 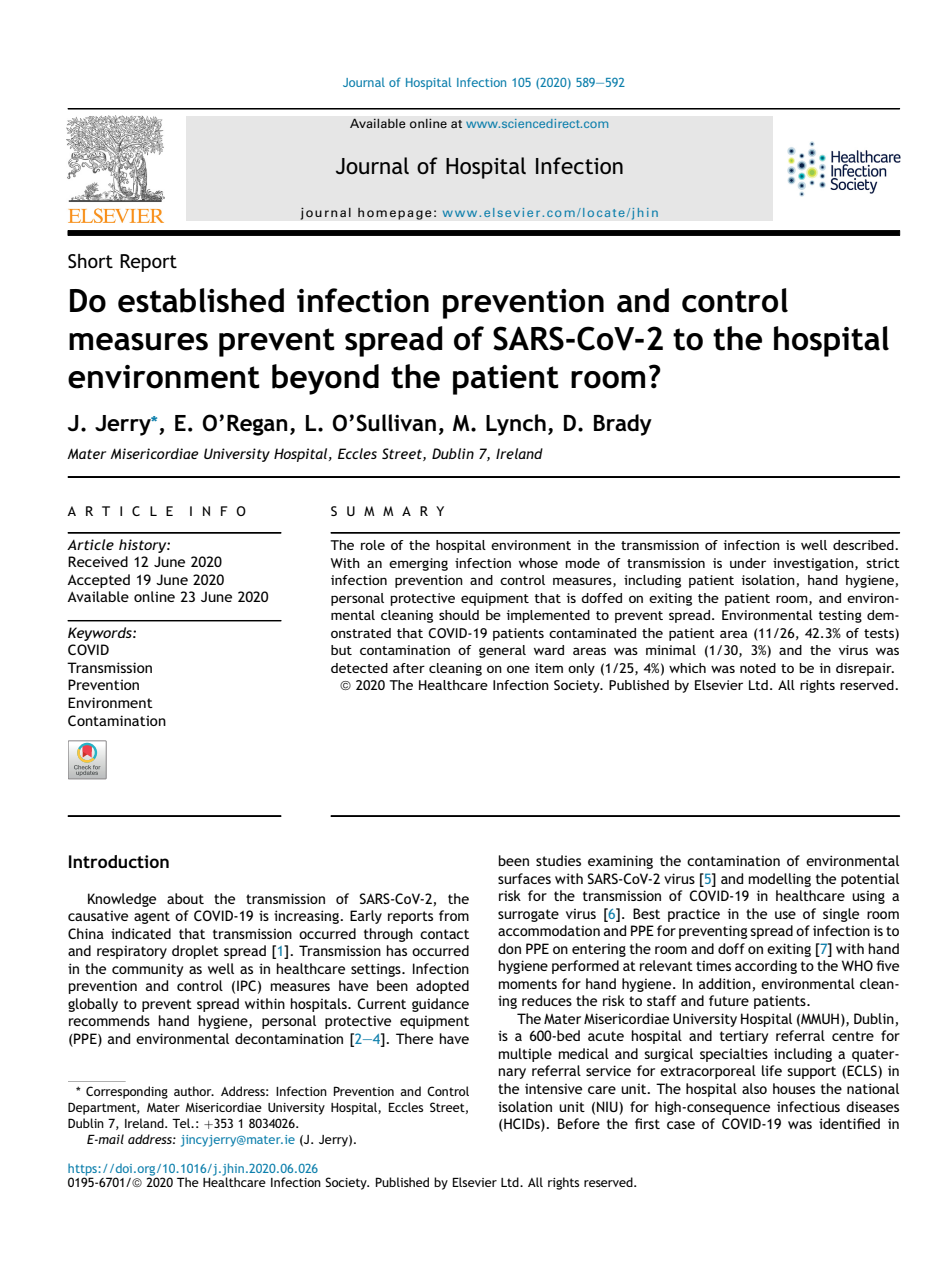 I want to click on one, so click(x=518, y=669).
